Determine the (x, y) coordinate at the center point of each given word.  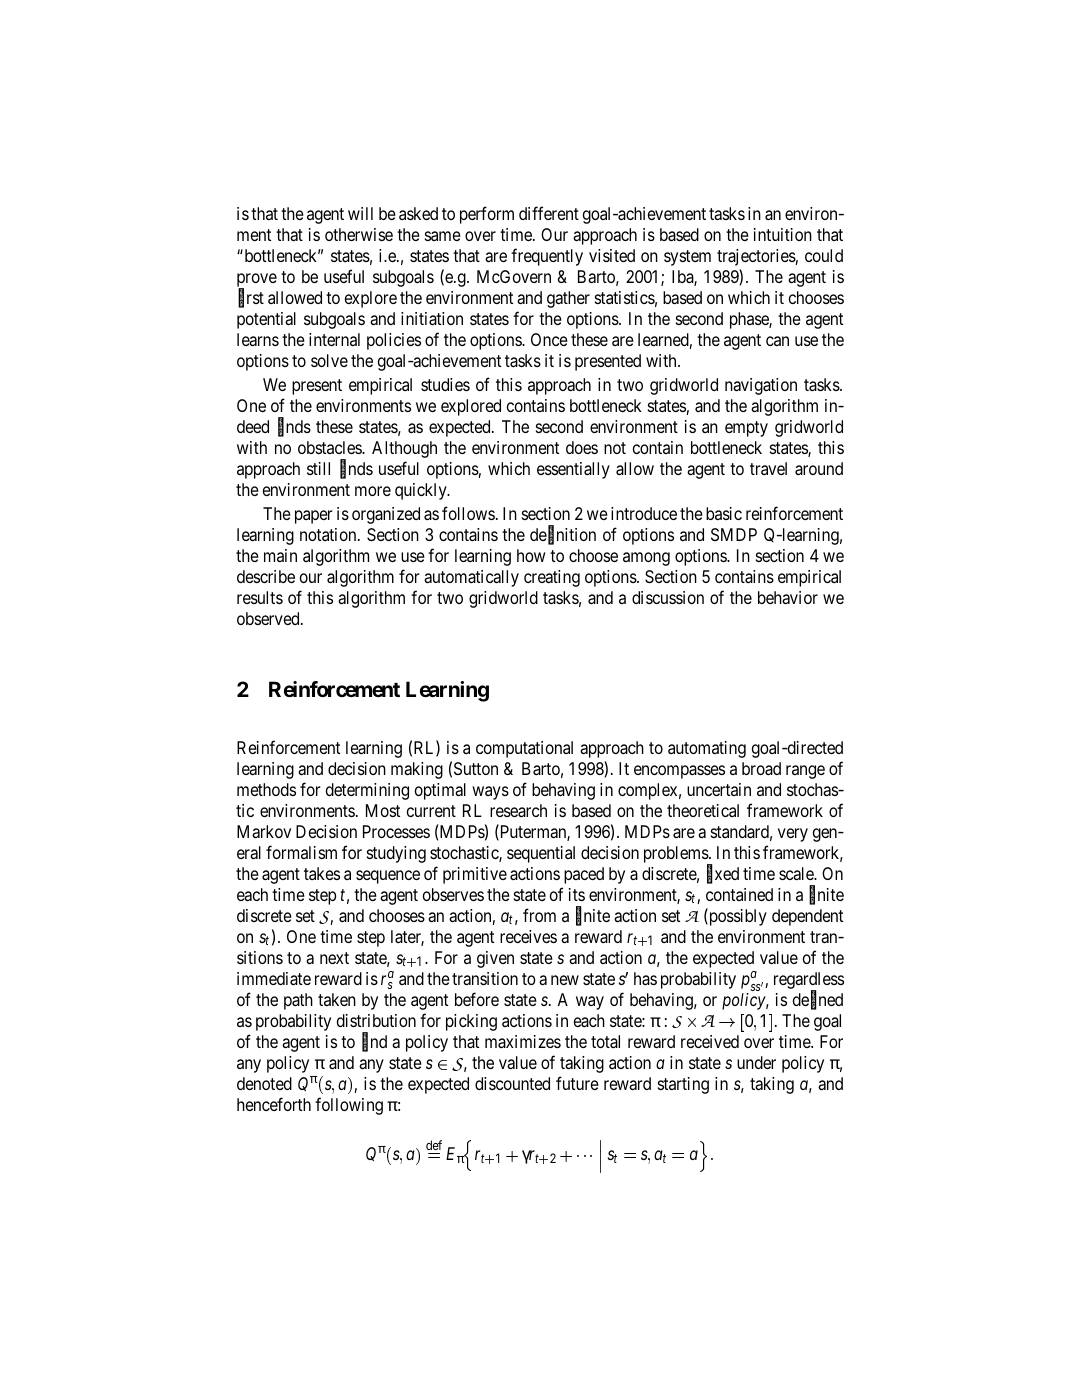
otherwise (359, 234)
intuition (783, 234)
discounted (512, 1083)
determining (367, 791)
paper (314, 517)
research (518, 810)
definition (563, 535)
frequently (547, 257)
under (756, 1062)
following (349, 1106)
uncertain (719, 789)
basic (724, 513)
